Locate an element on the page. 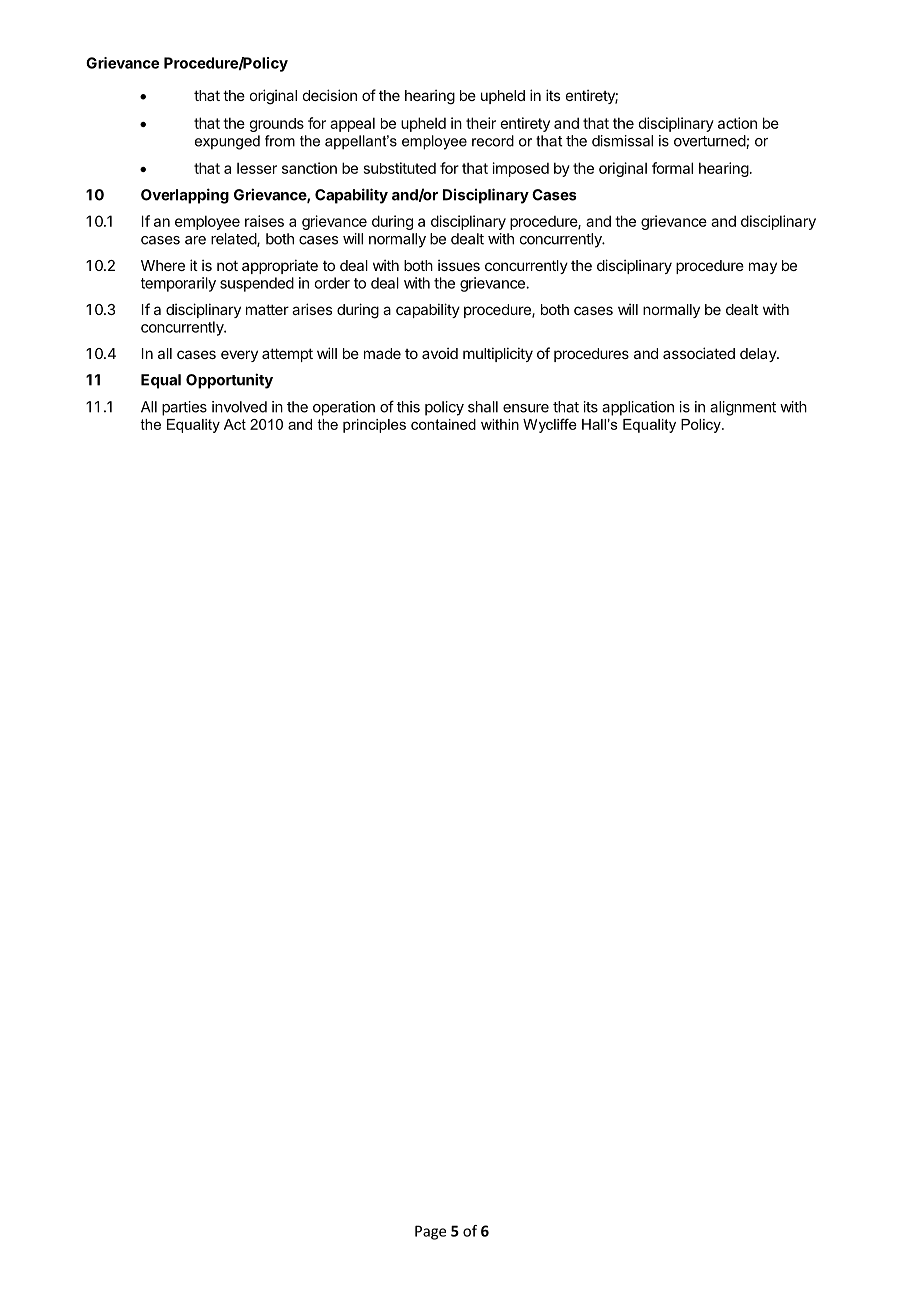 Image resolution: width=903 pixels, height=1316 pixels. alignment is located at coordinates (743, 408).
